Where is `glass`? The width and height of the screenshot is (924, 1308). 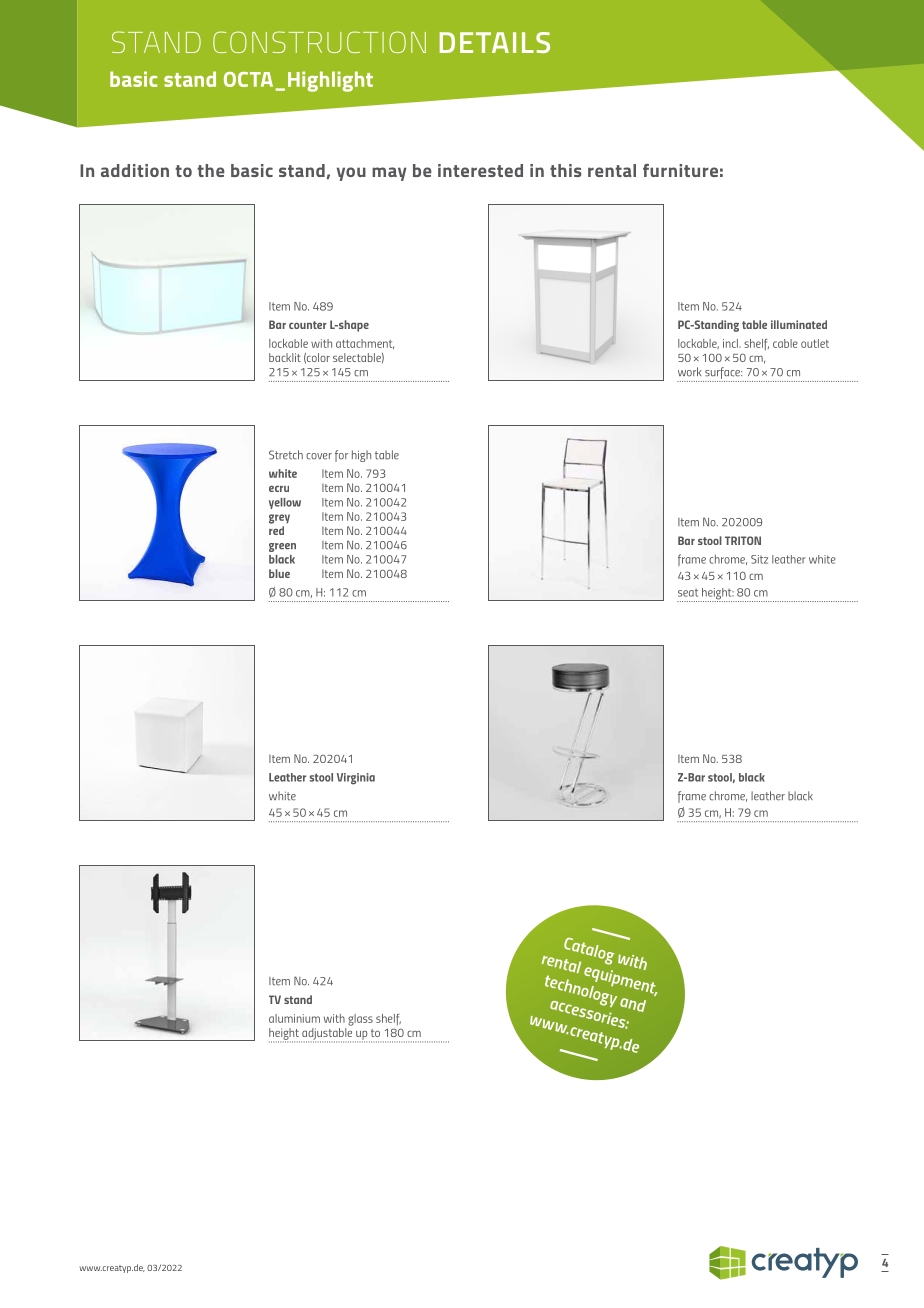
glass is located at coordinates (360, 1020).
